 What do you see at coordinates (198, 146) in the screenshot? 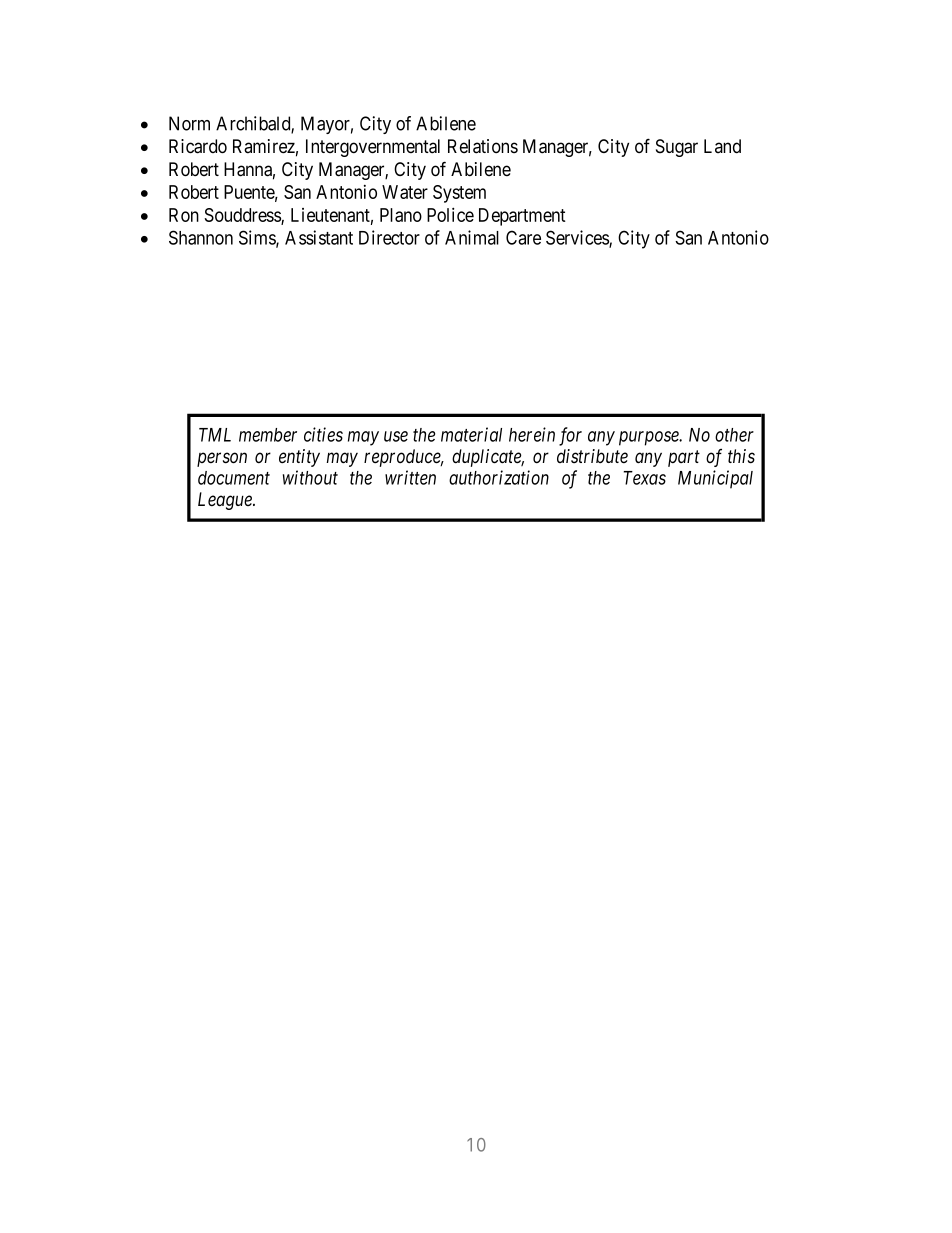
I see `Ricardo` at bounding box center [198, 146].
